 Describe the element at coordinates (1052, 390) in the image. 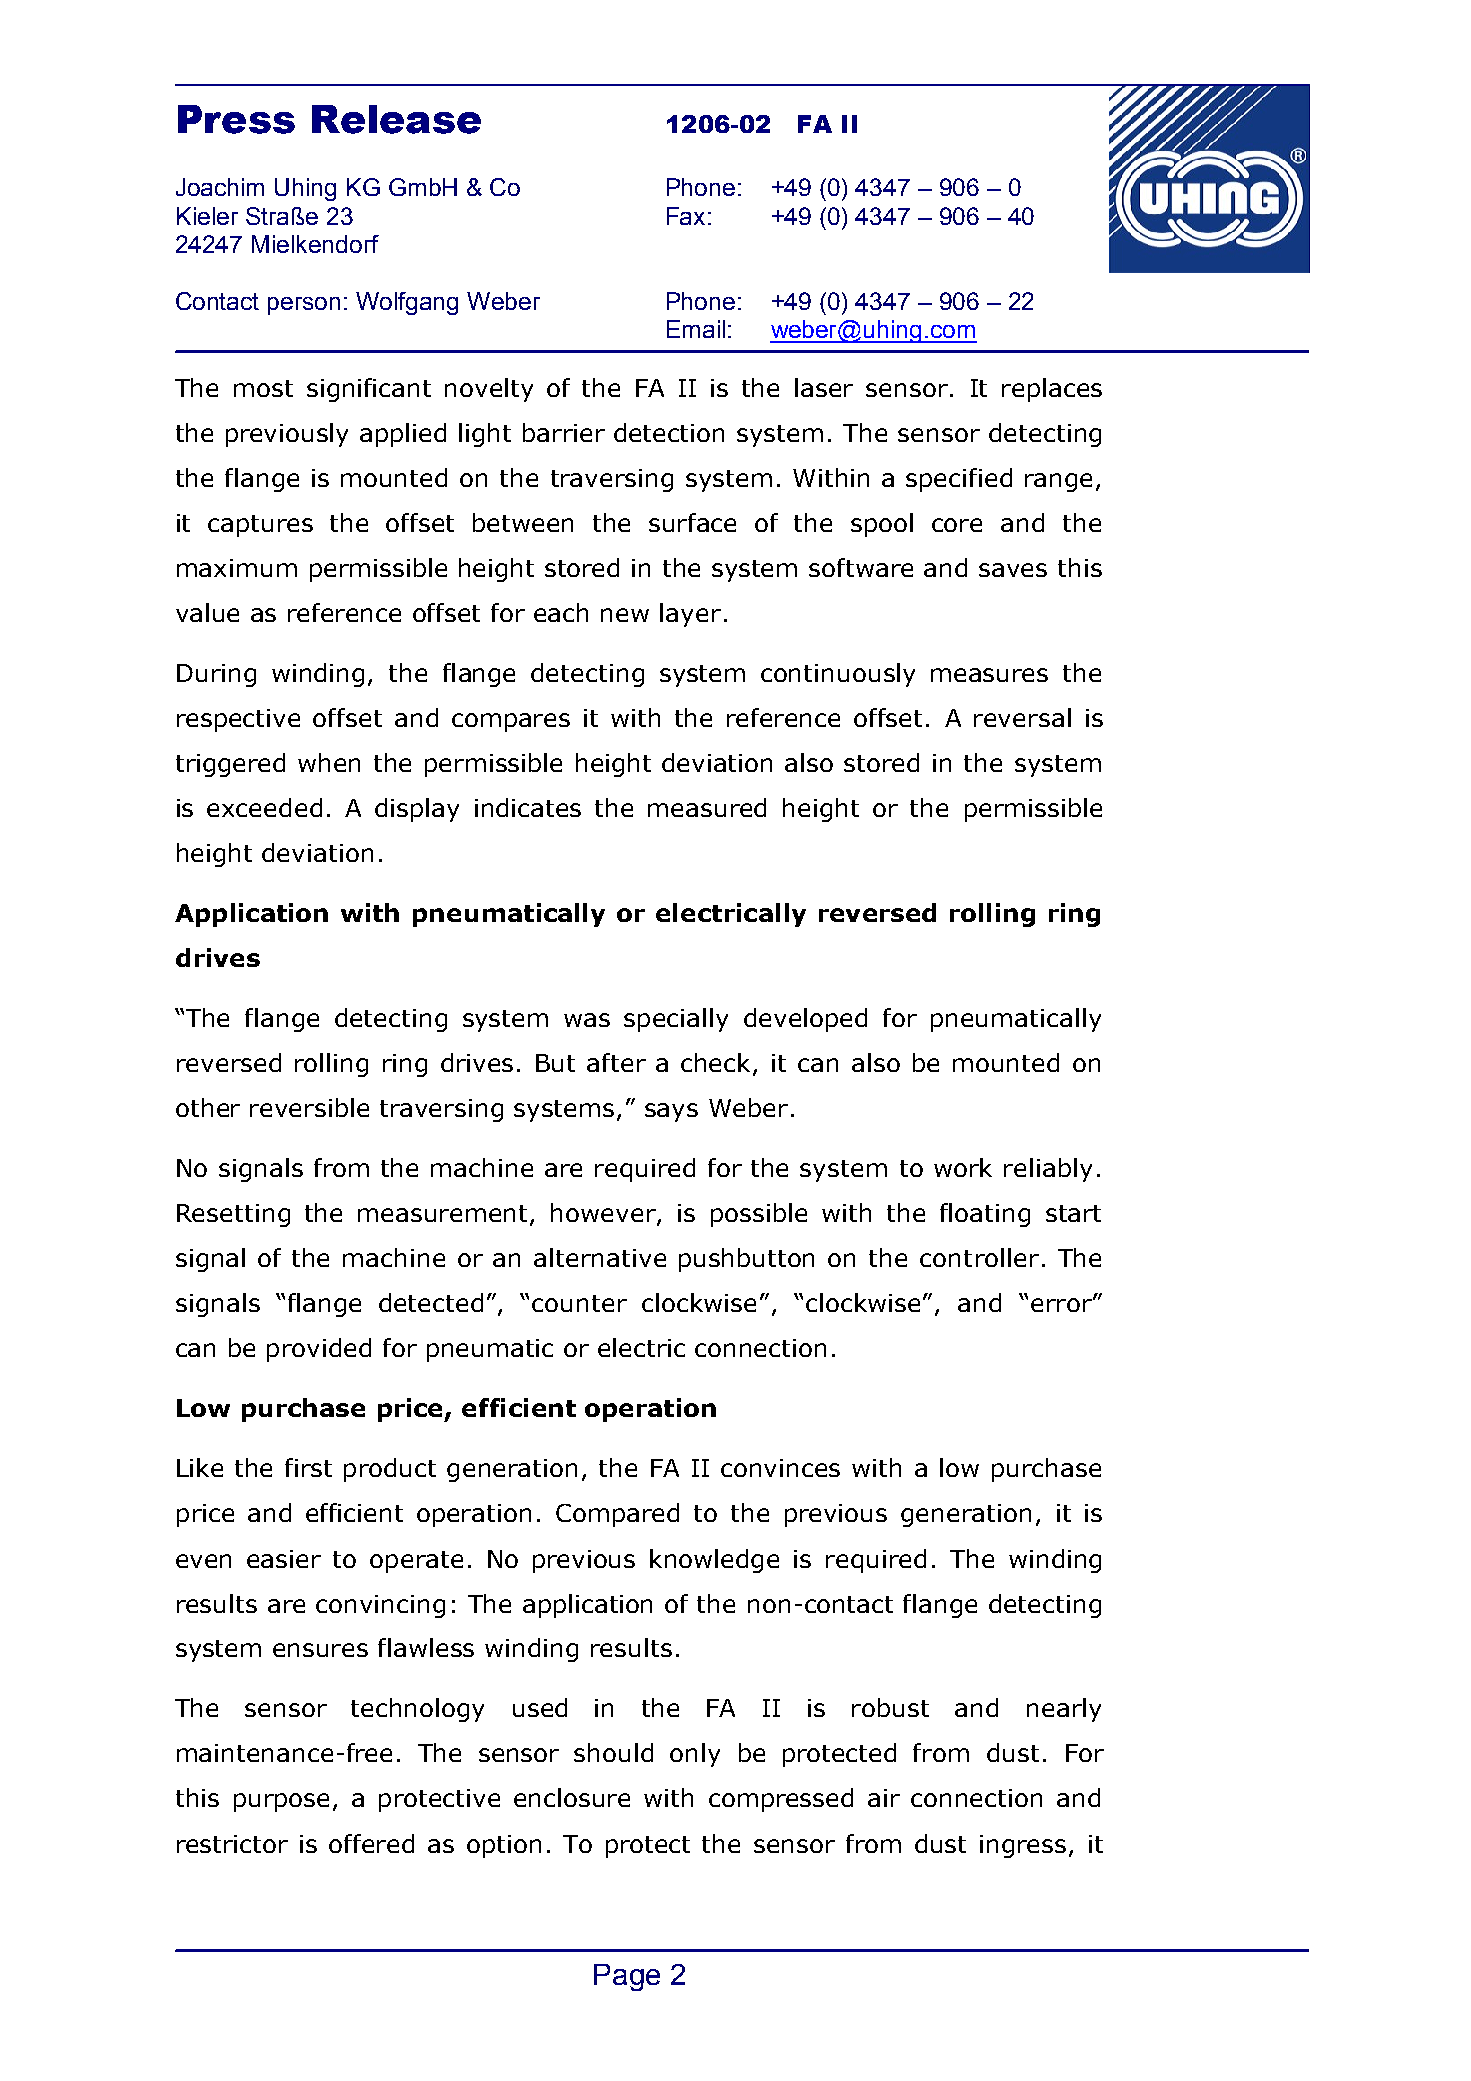

I see `replaces` at that location.
